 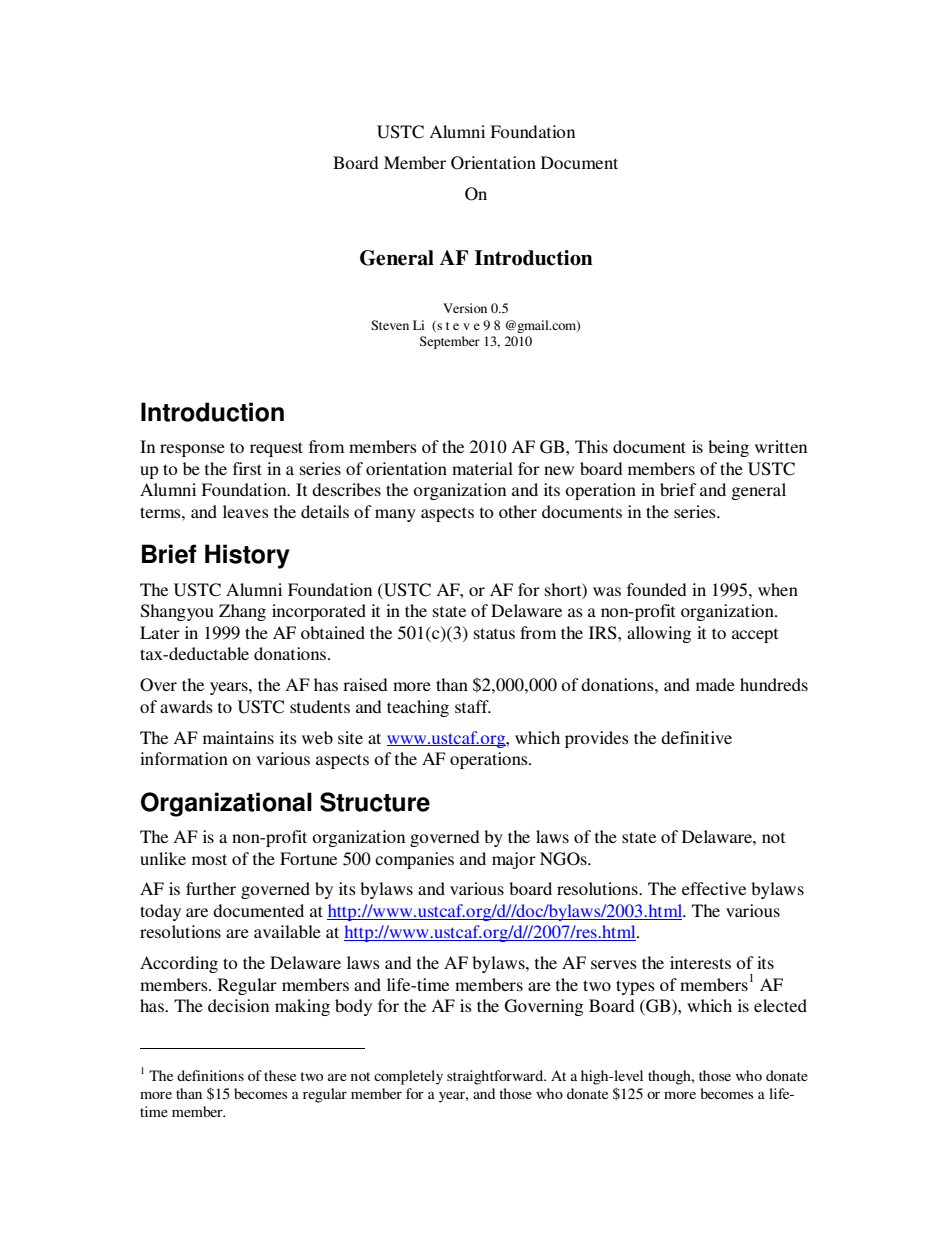 I want to click on staff, so click(x=473, y=706).
